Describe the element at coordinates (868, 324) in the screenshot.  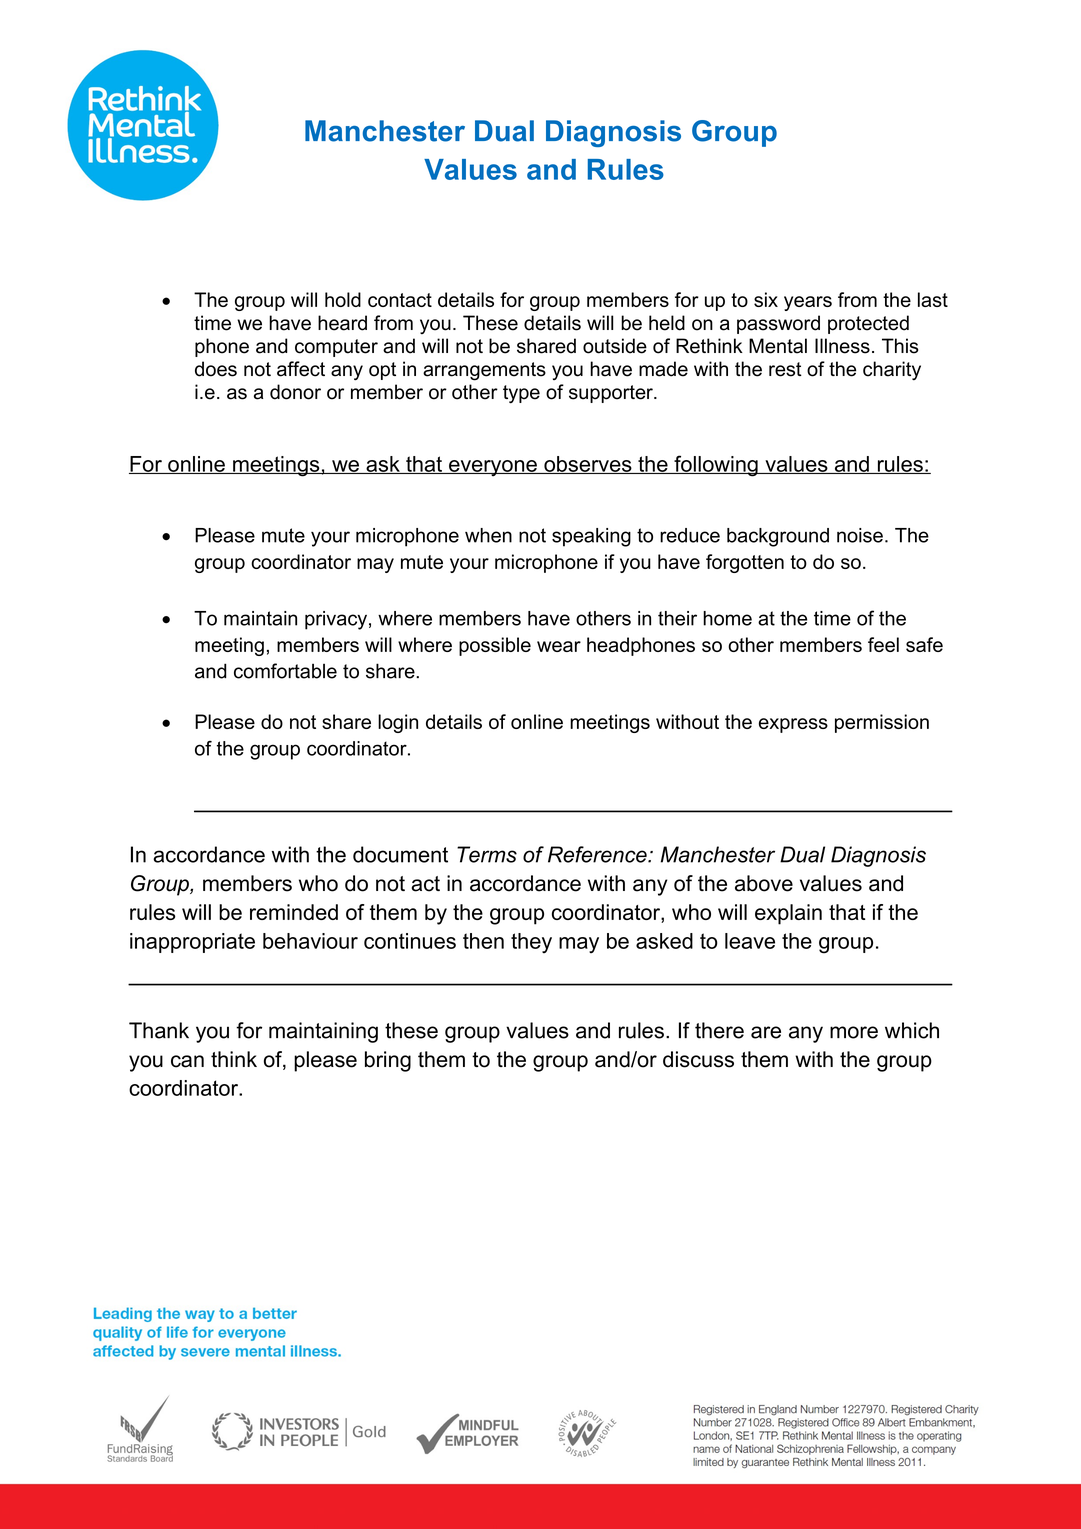
I see `protected` at that location.
